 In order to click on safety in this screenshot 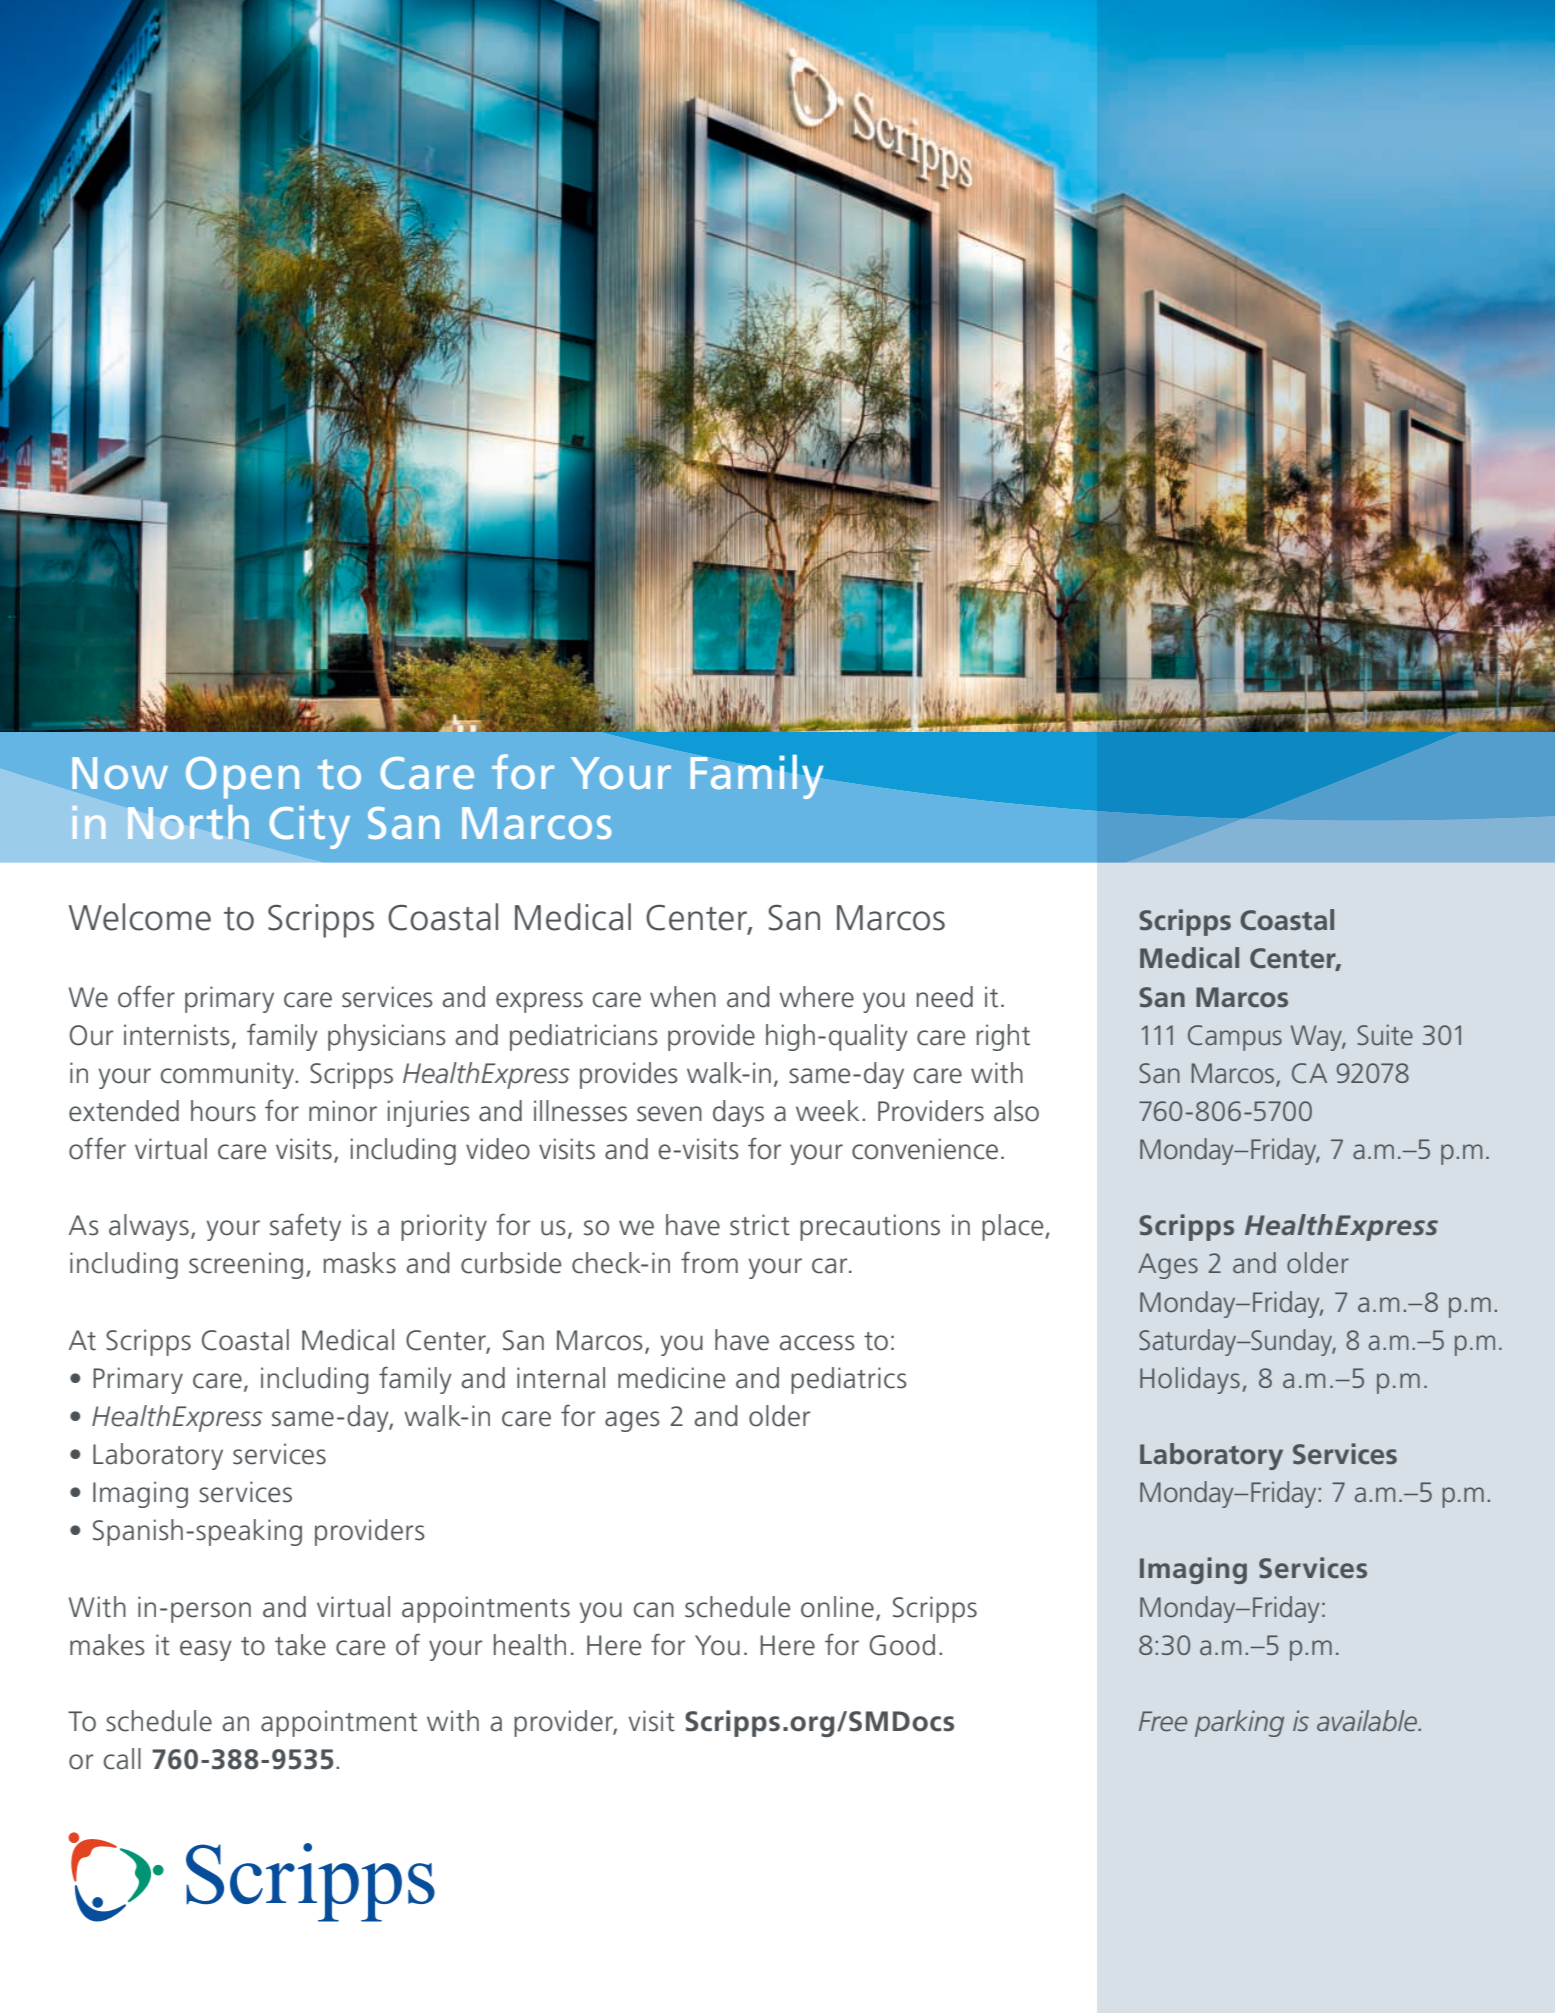, I will do `click(305, 1227)`.
